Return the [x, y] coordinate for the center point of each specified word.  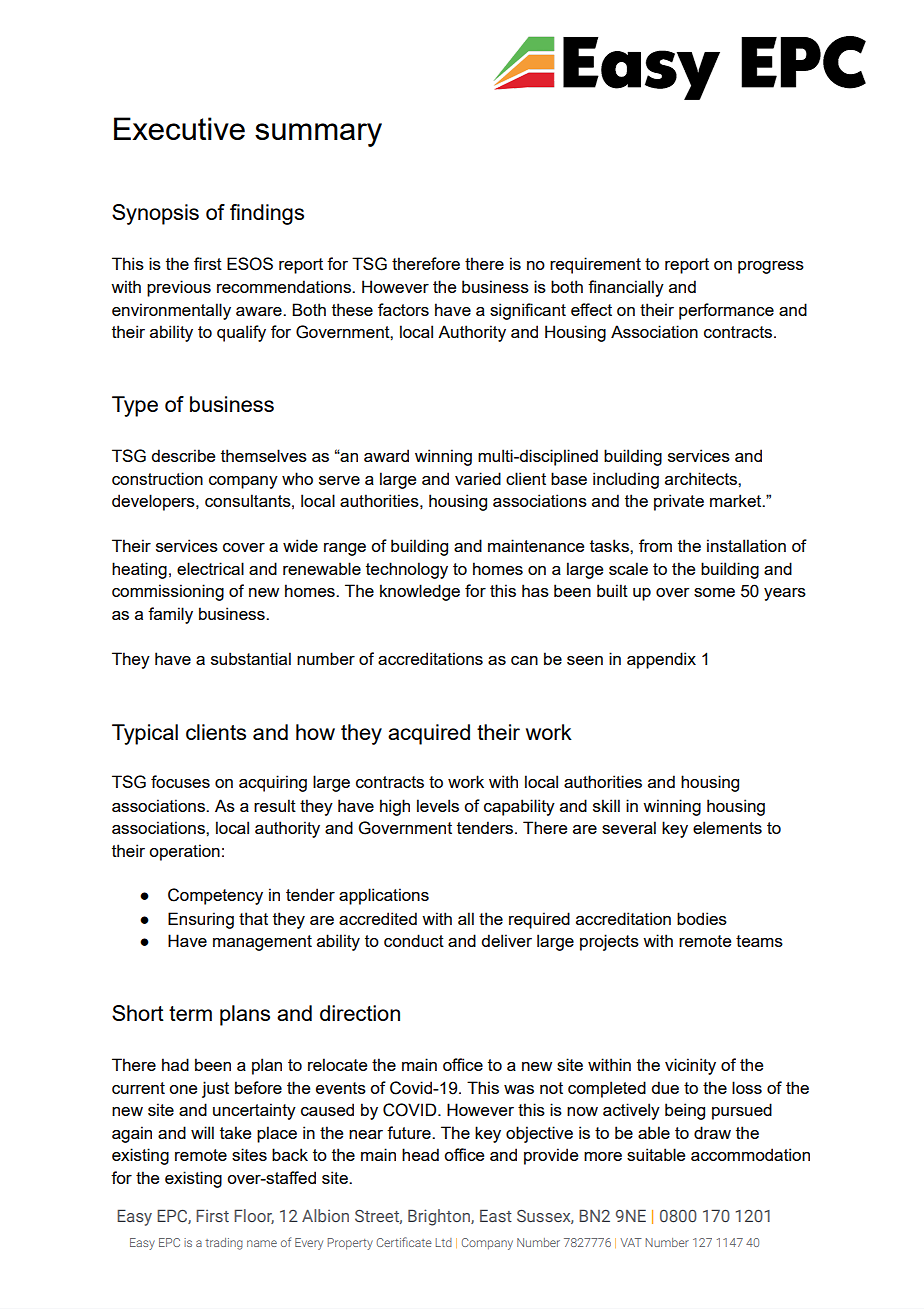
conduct [414, 940]
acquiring [273, 783]
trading [224, 1244]
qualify [241, 333]
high [395, 807]
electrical [210, 568]
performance [726, 311]
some [714, 592]
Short [138, 1013]
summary [318, 135]
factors [403, 309]
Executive [179, 128]
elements [727, 827]
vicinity [690, 1066]
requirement [595, 265]
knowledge [420, 592]
